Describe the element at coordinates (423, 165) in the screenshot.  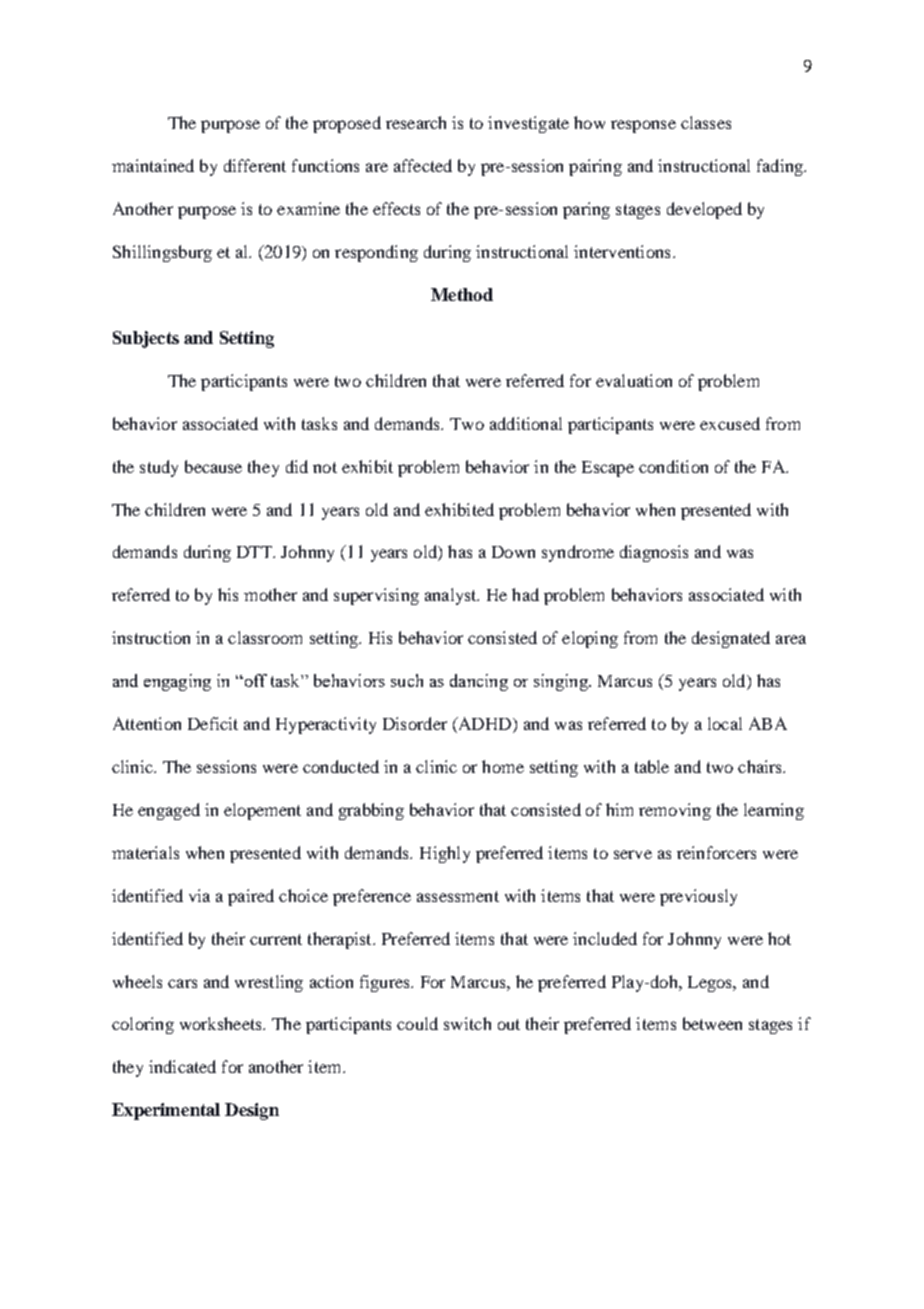
I see `affected` at that location.
